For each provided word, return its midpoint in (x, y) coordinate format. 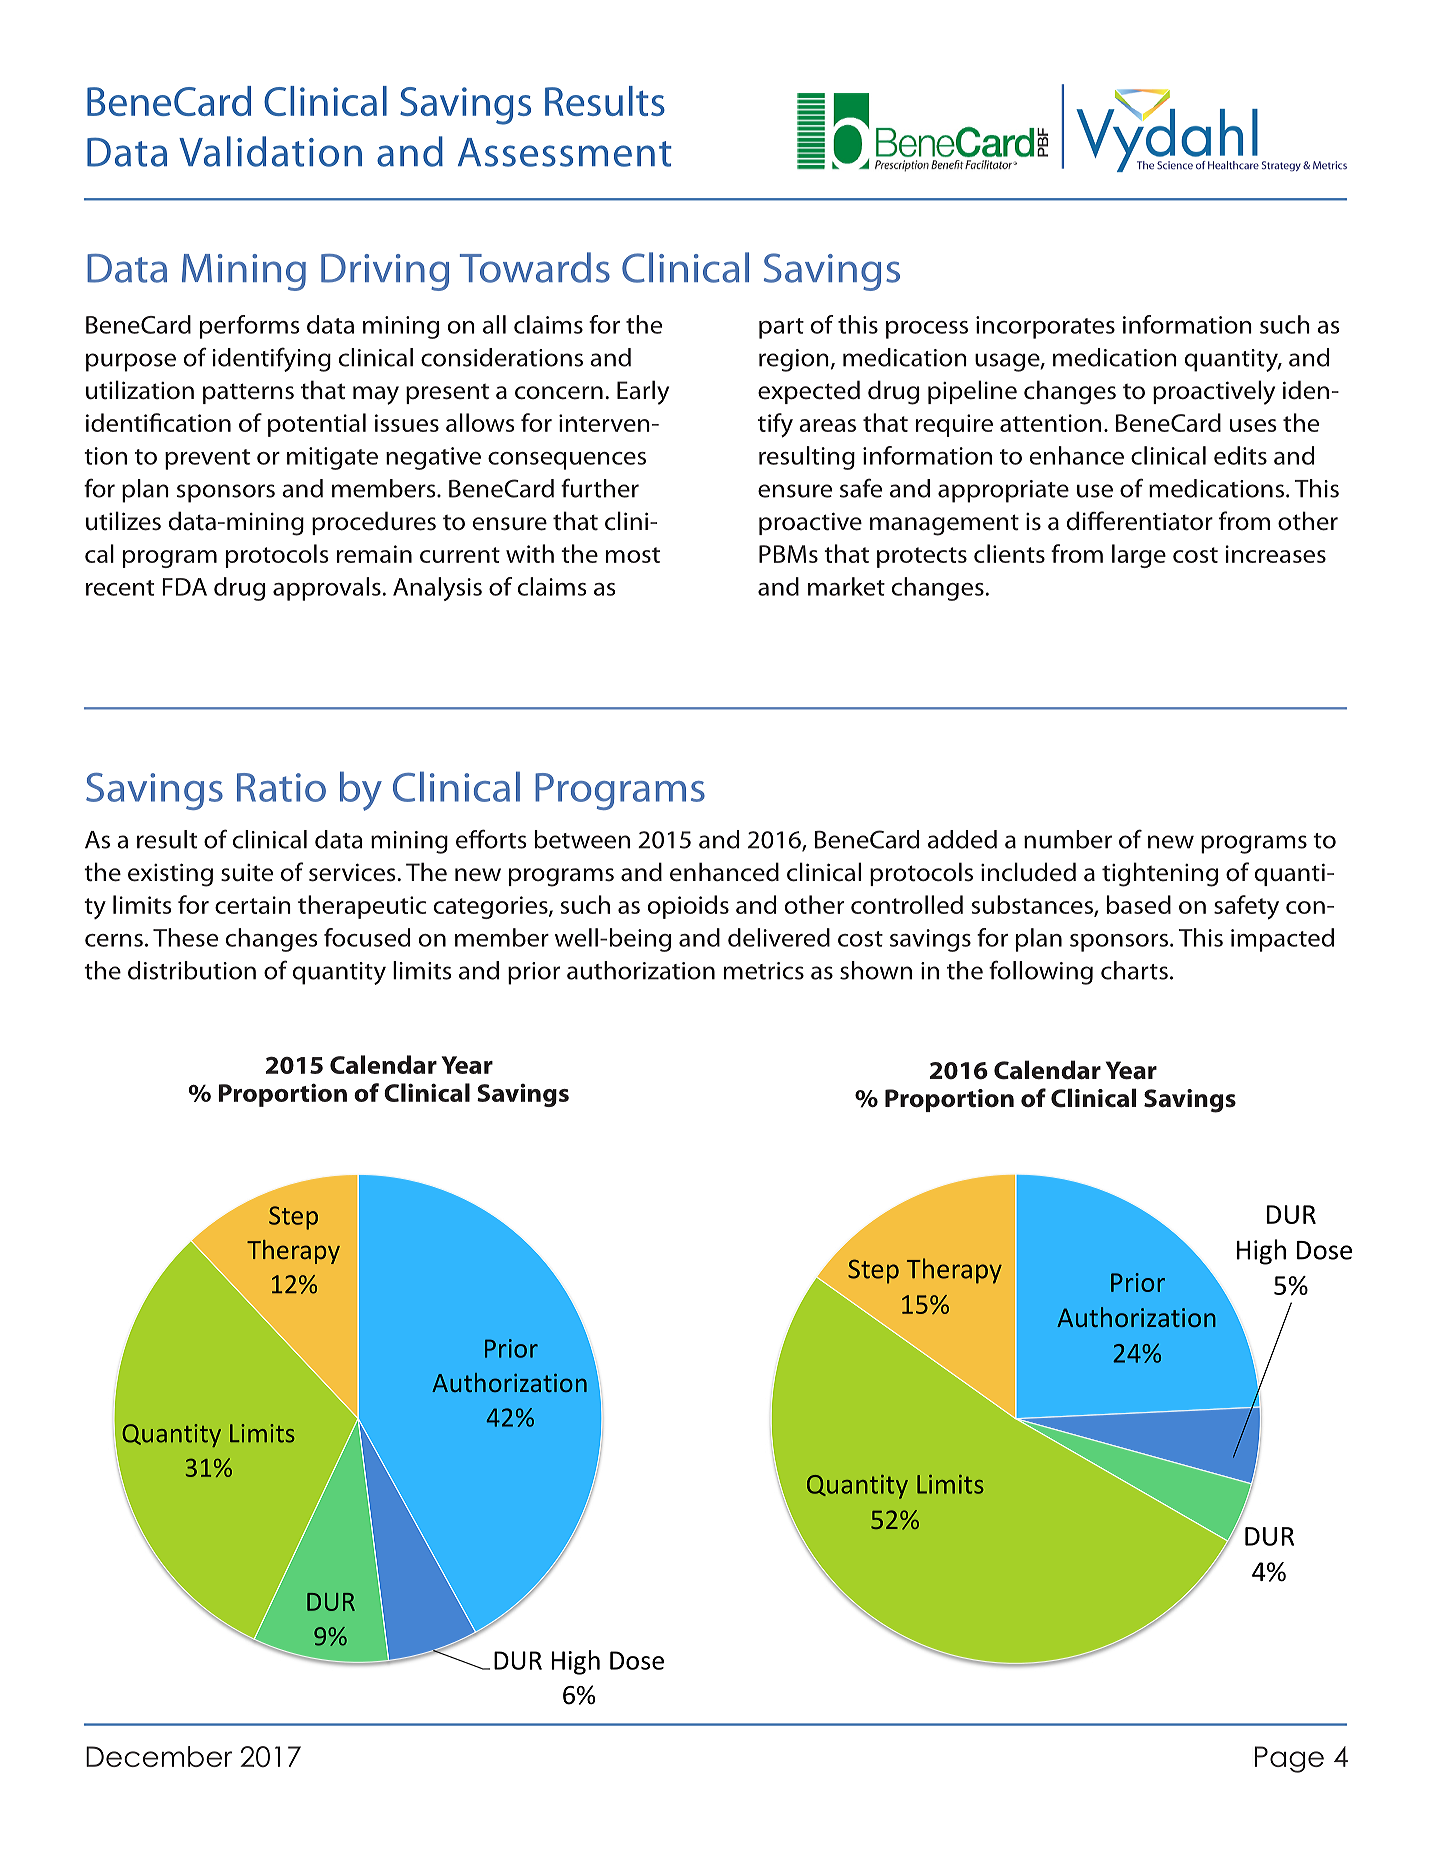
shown (876, 970)
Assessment (565, 152)
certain (253, 905)
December (159, 1756)
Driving (385, 272)
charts (1134, 970)
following (1041, 972)
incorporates (1045, 327)
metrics (764, 971)
